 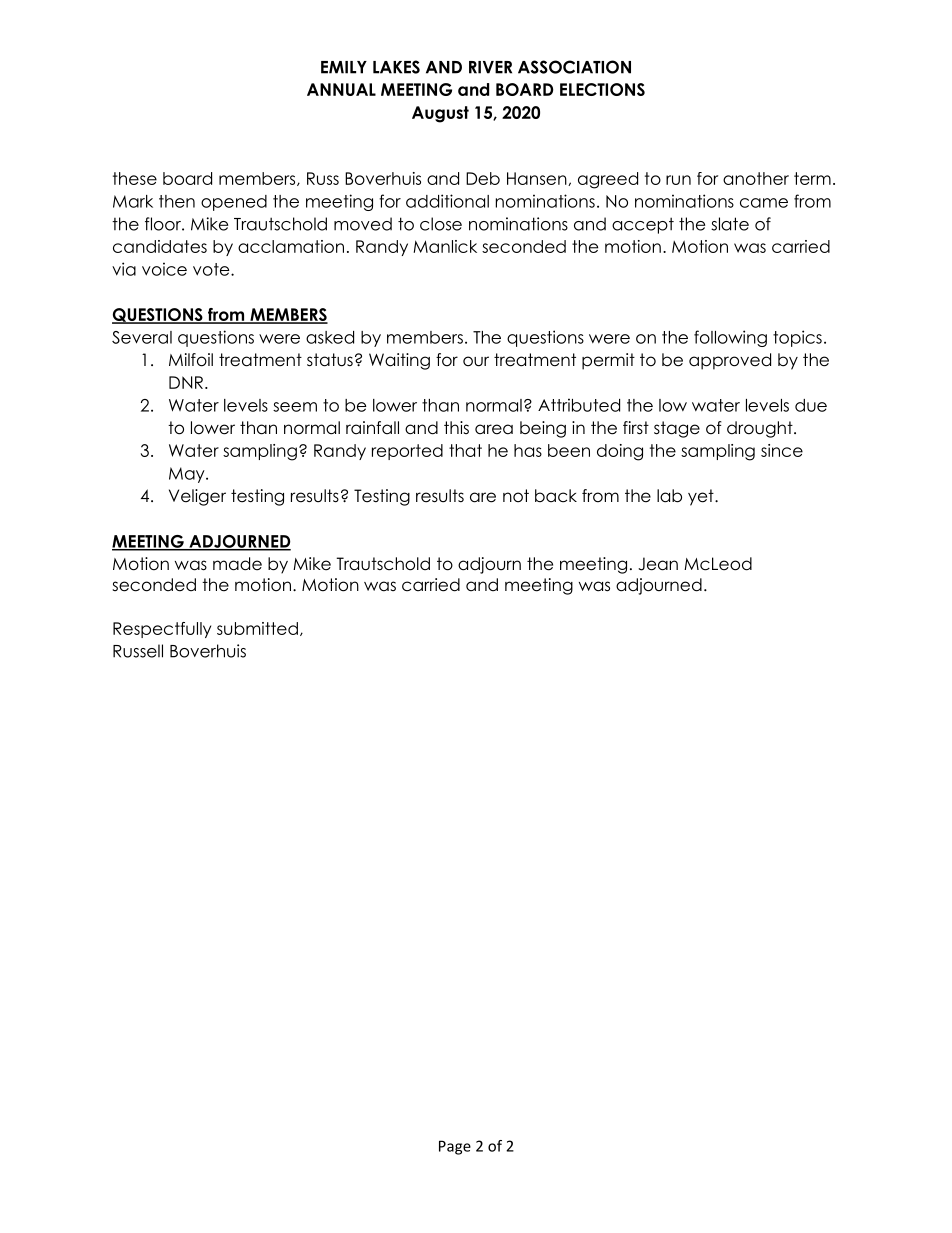 I want to click on Page, so click(x=455, y=1147).
